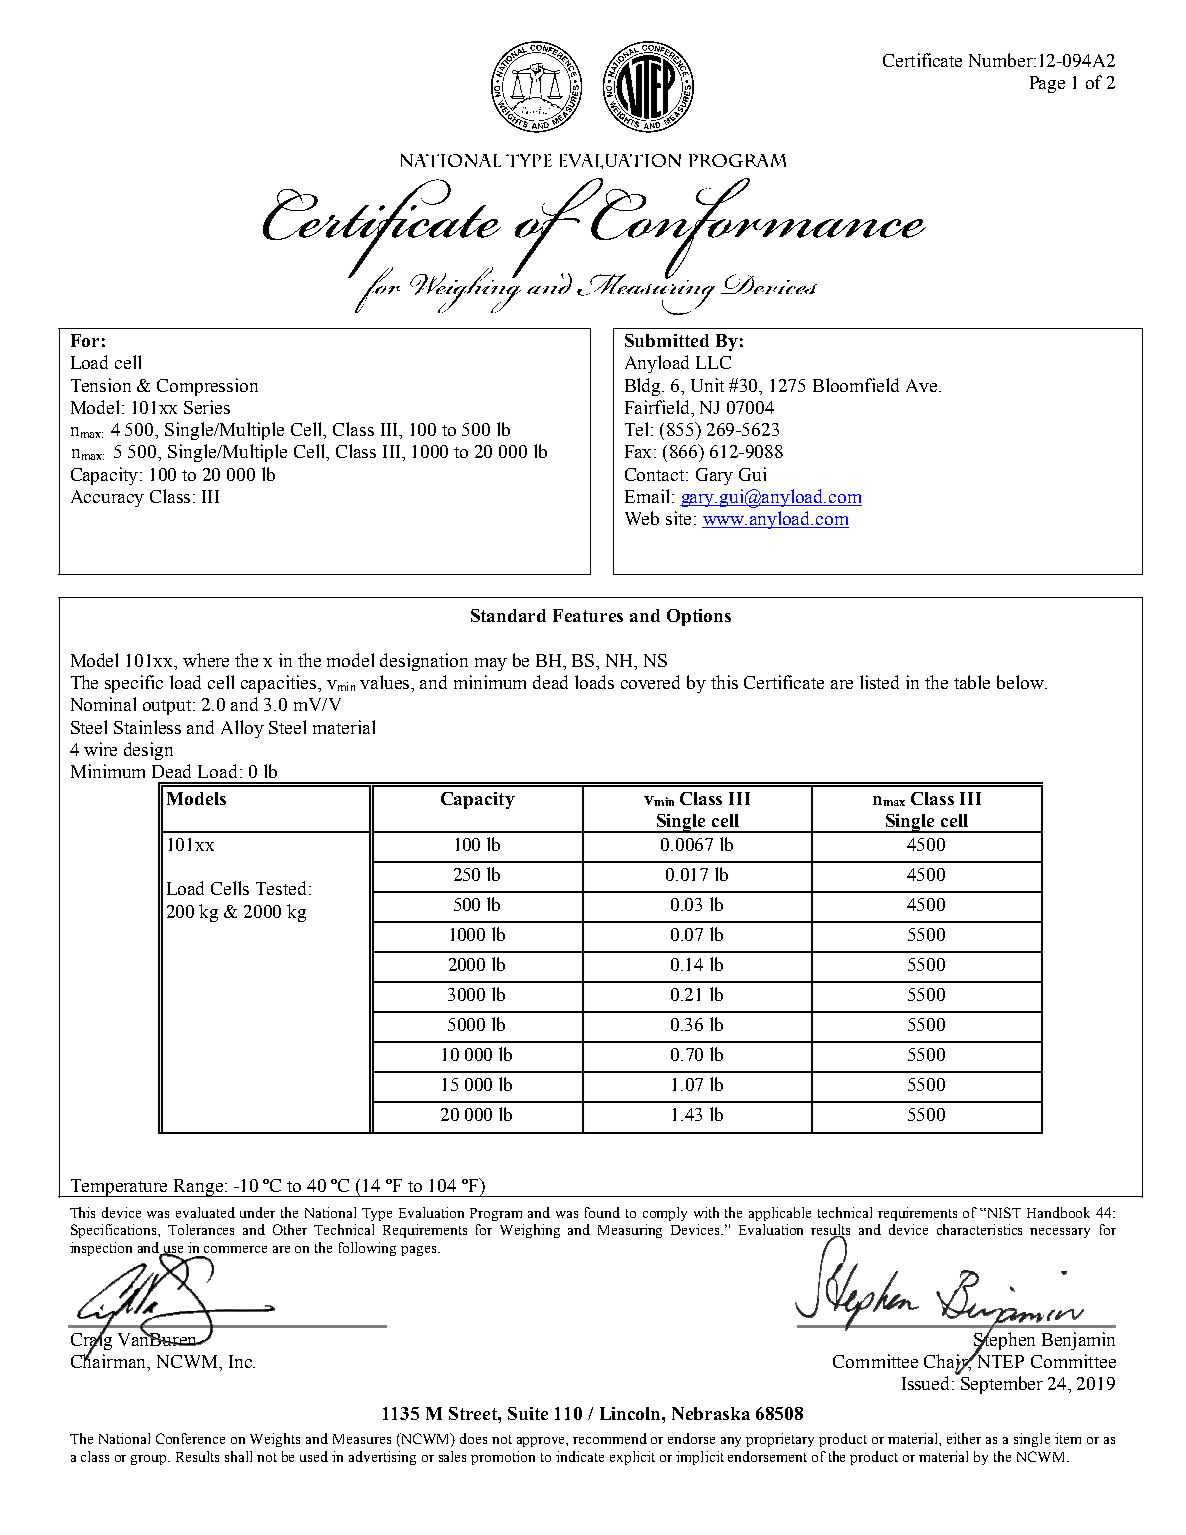  I want to click on table, so click(972, 682).
